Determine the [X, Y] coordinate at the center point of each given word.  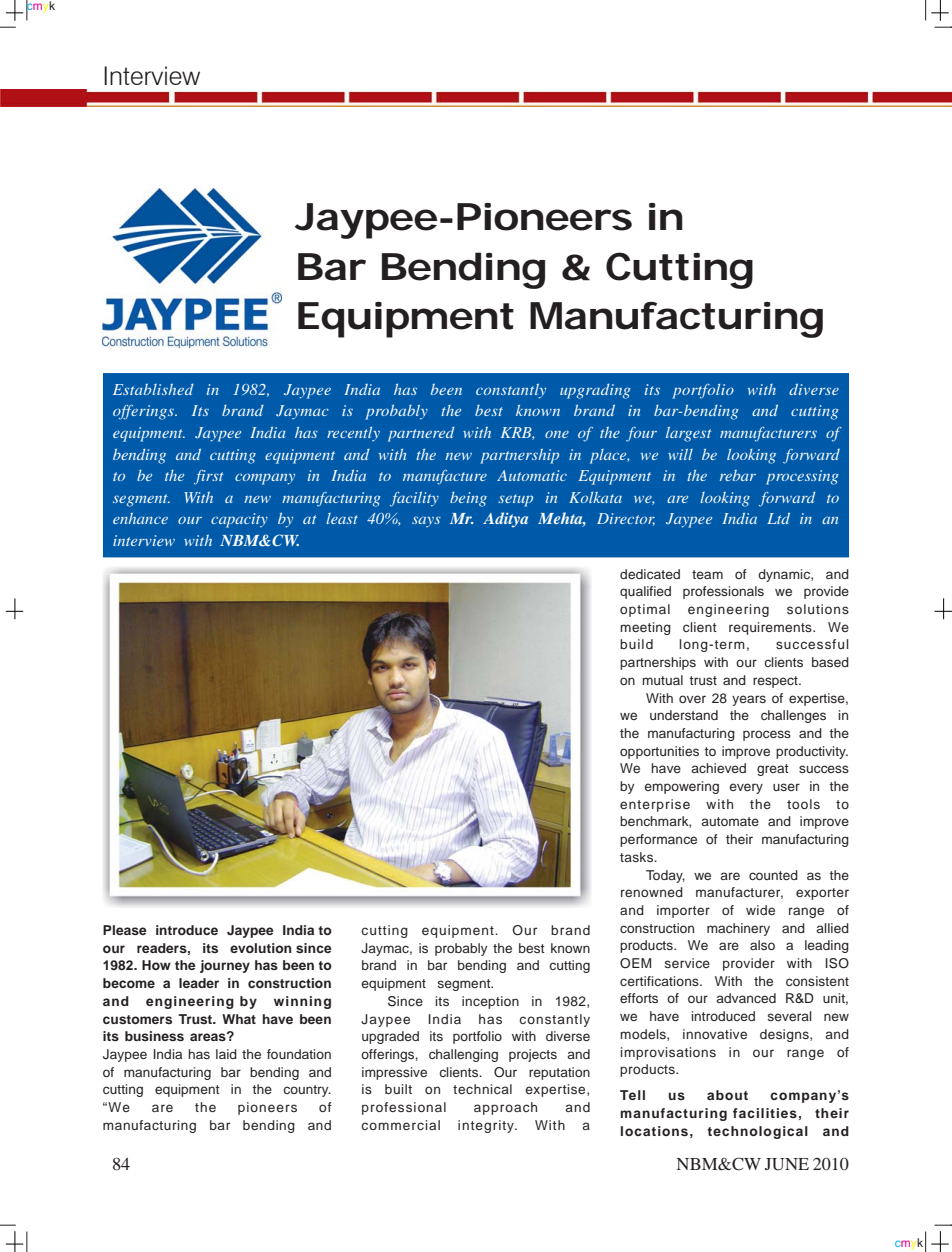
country [307, 1091]
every [746, 788]
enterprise [655, 805]
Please [125, 930]
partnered [421, 434]
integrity [487, 1126]
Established [153, 389]
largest [689, 434]
